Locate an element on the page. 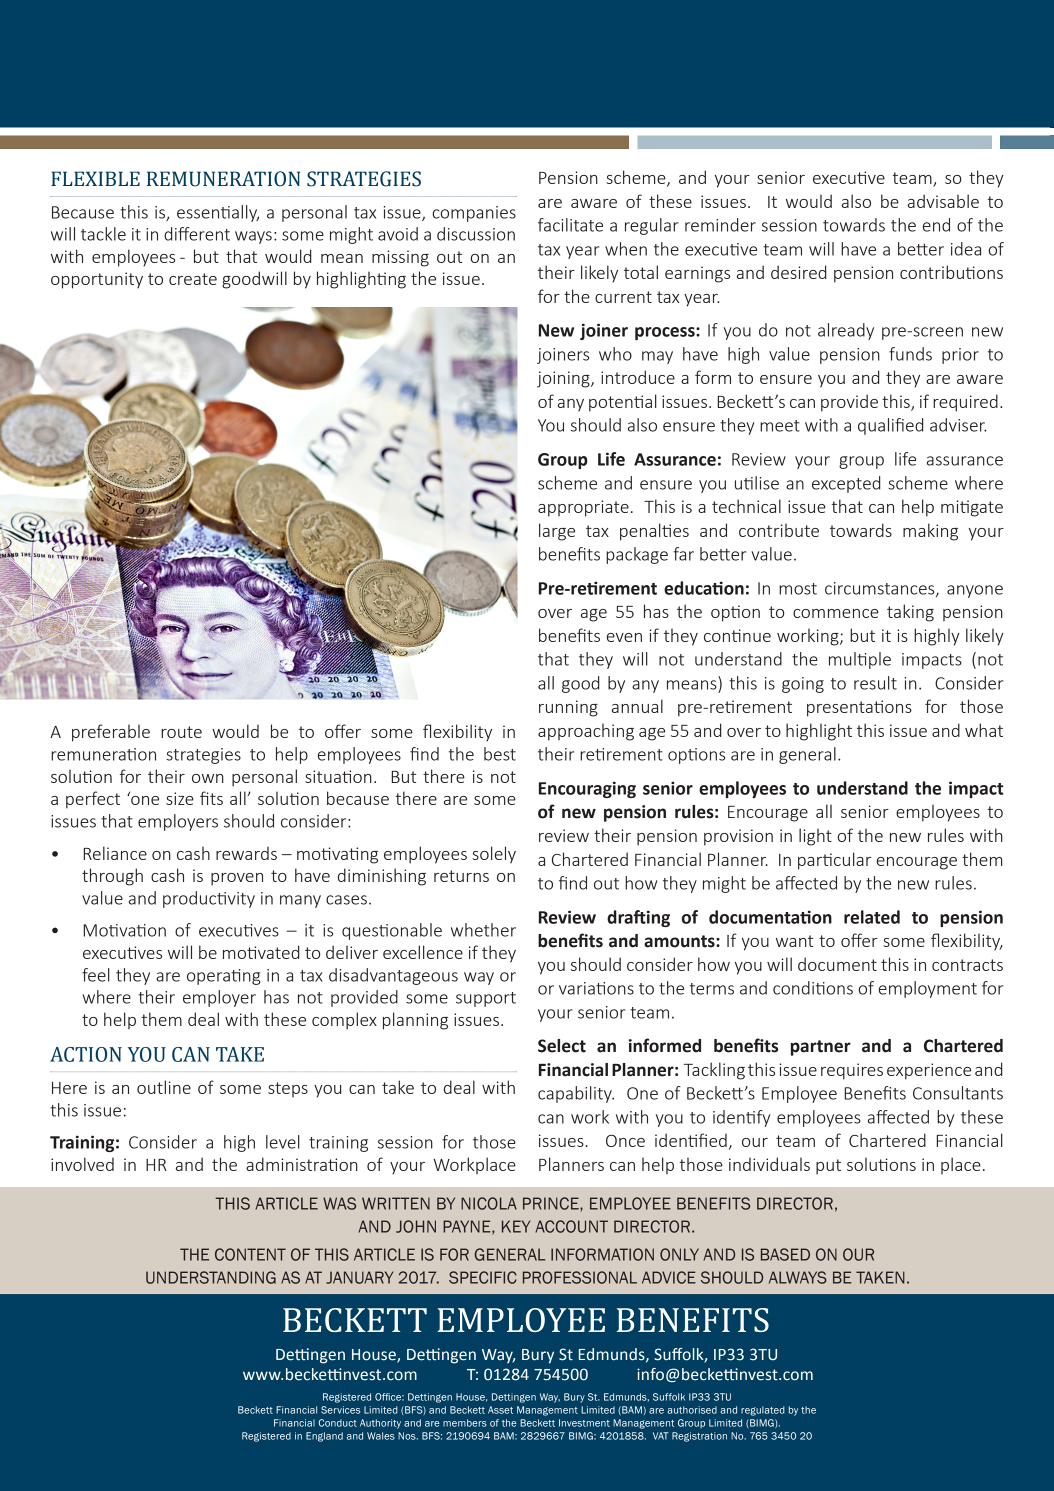  Asset is located at coordinates (500, 1410).
